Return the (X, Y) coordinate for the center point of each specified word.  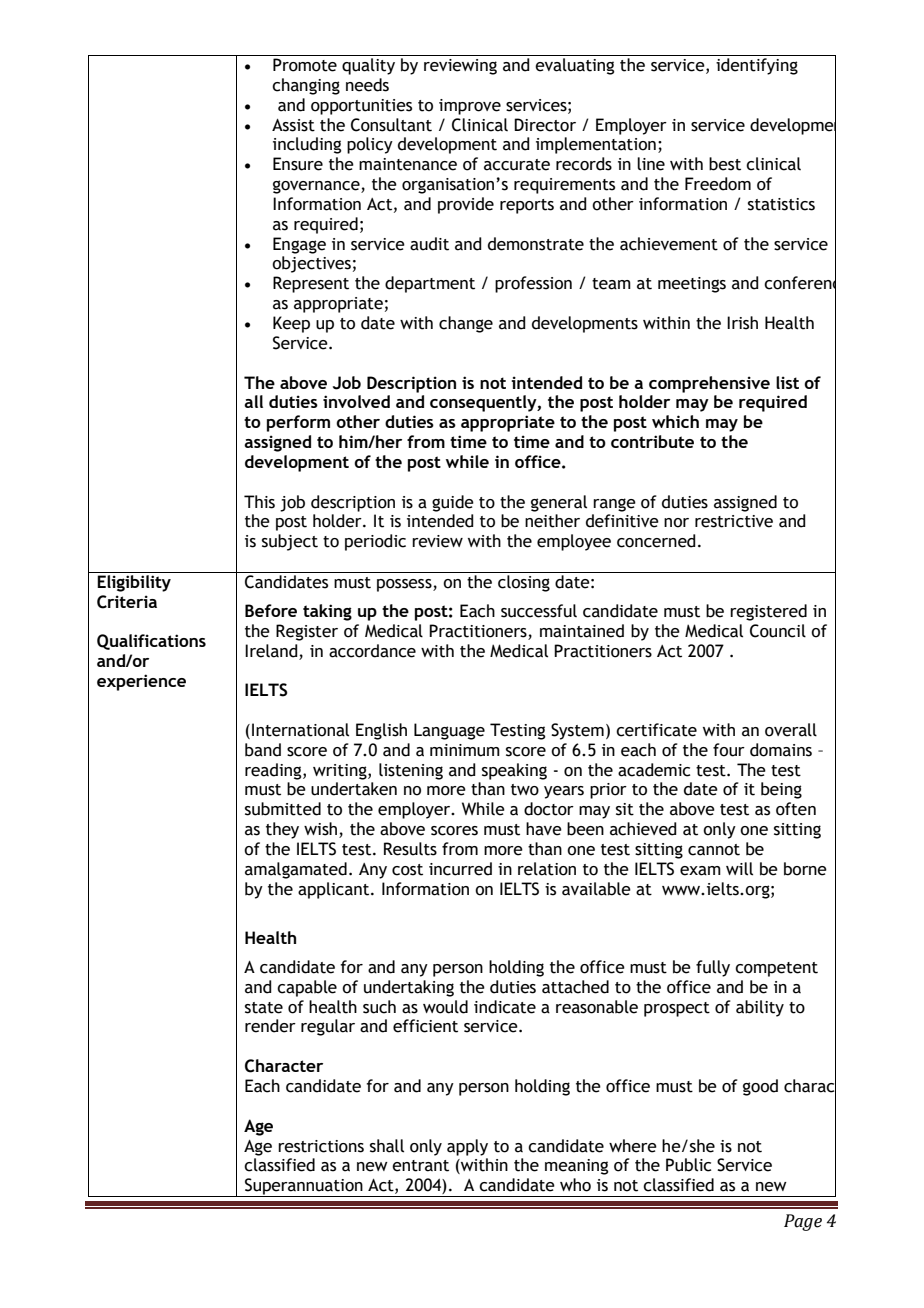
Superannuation (304, 1187)
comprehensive (709, 384)
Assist (293, 125)
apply (467, 1147)
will (739, 869)
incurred (460, 869)
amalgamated (296, 870)
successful (539, 611)
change (466, 324)
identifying (757, 66)
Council (778, 631)
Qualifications (151, 642)
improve (470, 107)
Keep (291, 324)
